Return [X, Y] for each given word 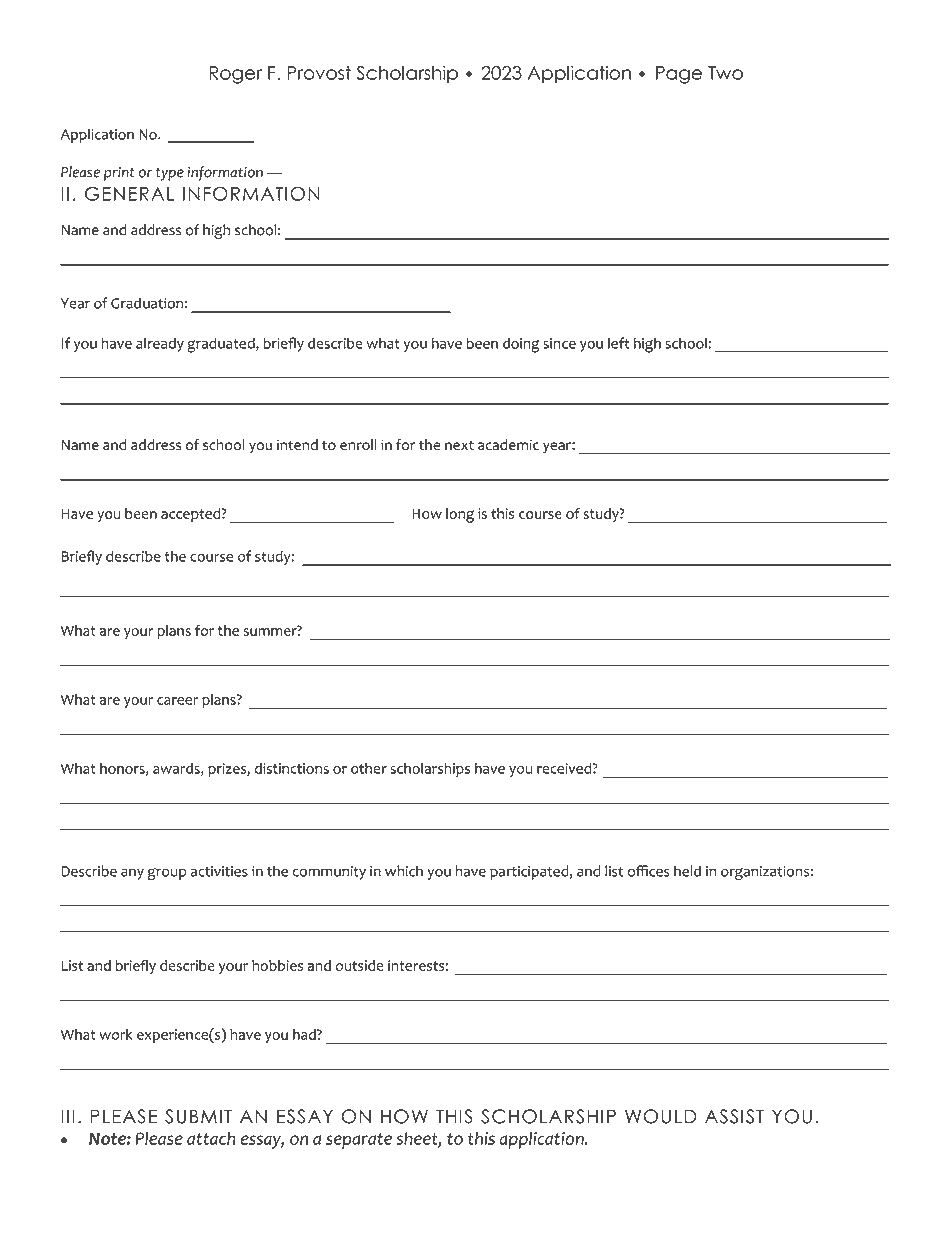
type [170, 174]
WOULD [661, 1116]
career [178, 701]
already [160, 344]
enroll [358, 445]
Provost [319, 73]
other [369, 768]
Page [679, 75]
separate [359, 1141]
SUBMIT [198, 1116]
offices [649, 871]
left [618, 343]
